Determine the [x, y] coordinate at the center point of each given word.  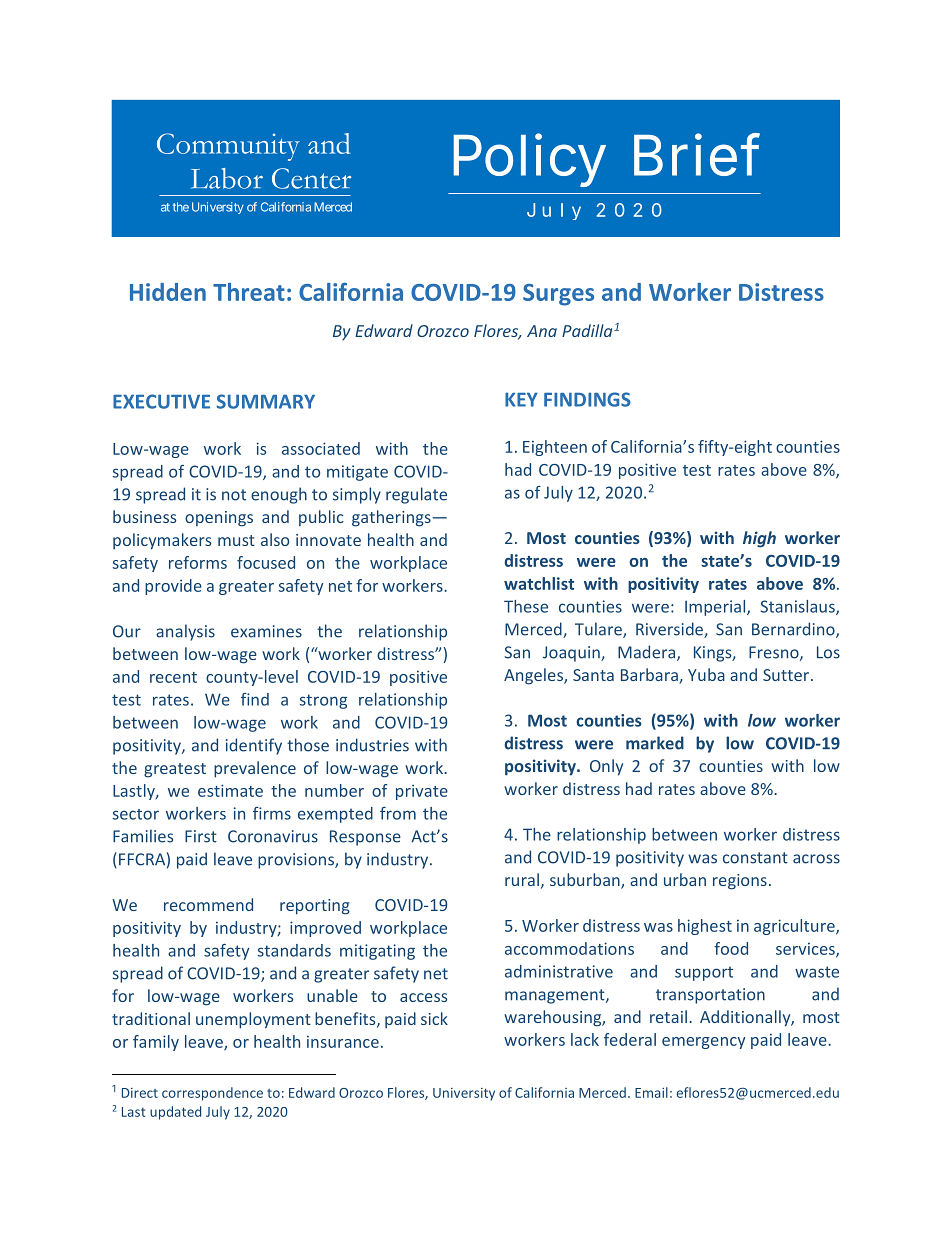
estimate [230, 790]
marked [655, 743]
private [422, 792]
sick [434, 1018]
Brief [697, 154]
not [234, 495]
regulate [416, 495]
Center [311, 178]
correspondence [212, 1094]
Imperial [716, 608]
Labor [227, 178]
